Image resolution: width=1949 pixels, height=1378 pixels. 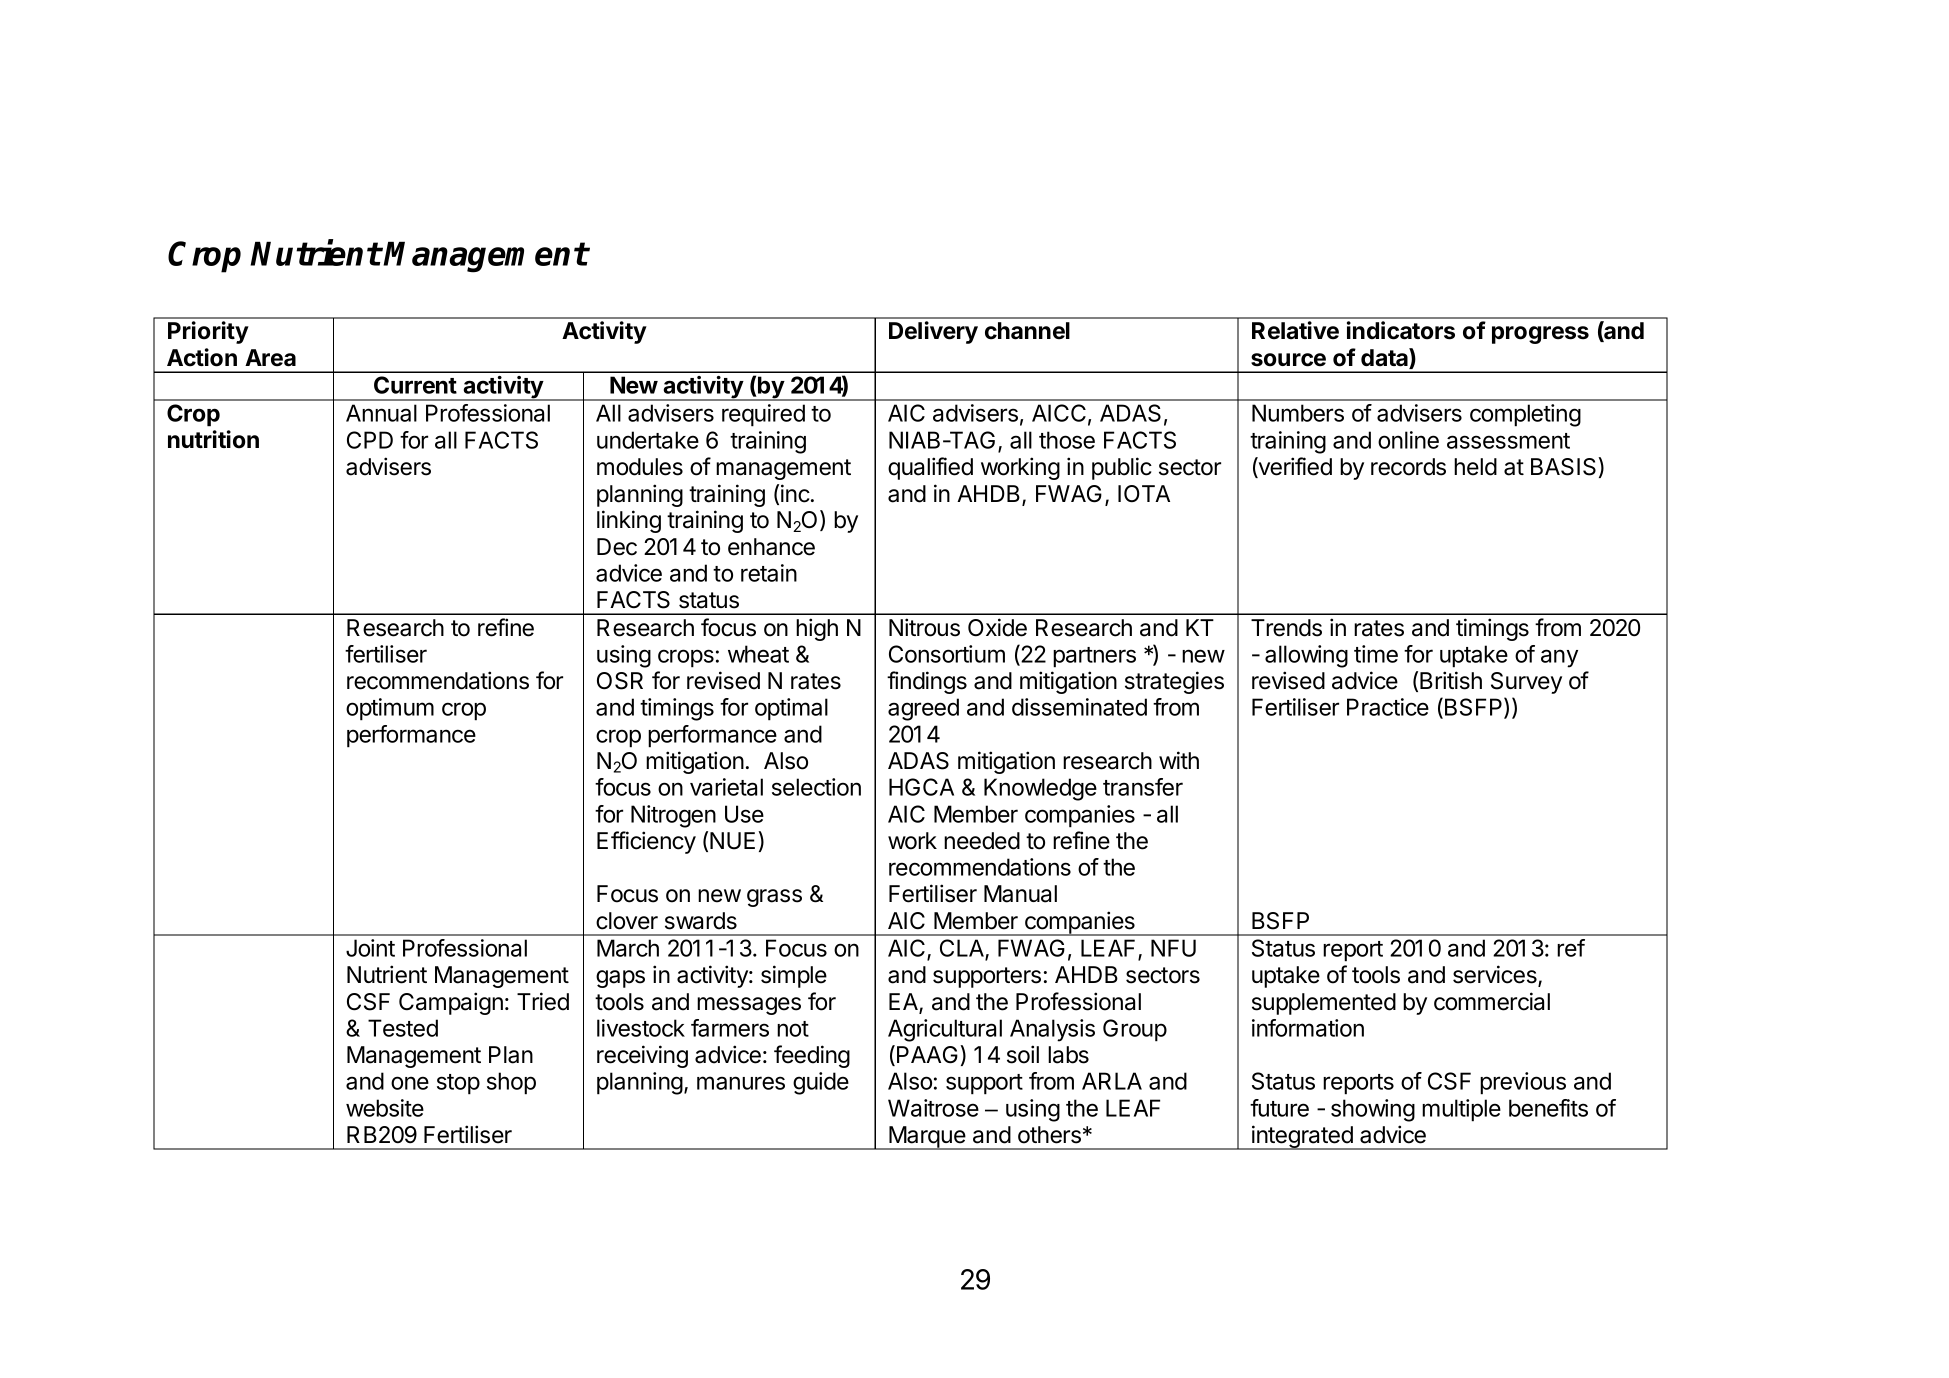 I want to click on website, so click(x=385, y=1108).
